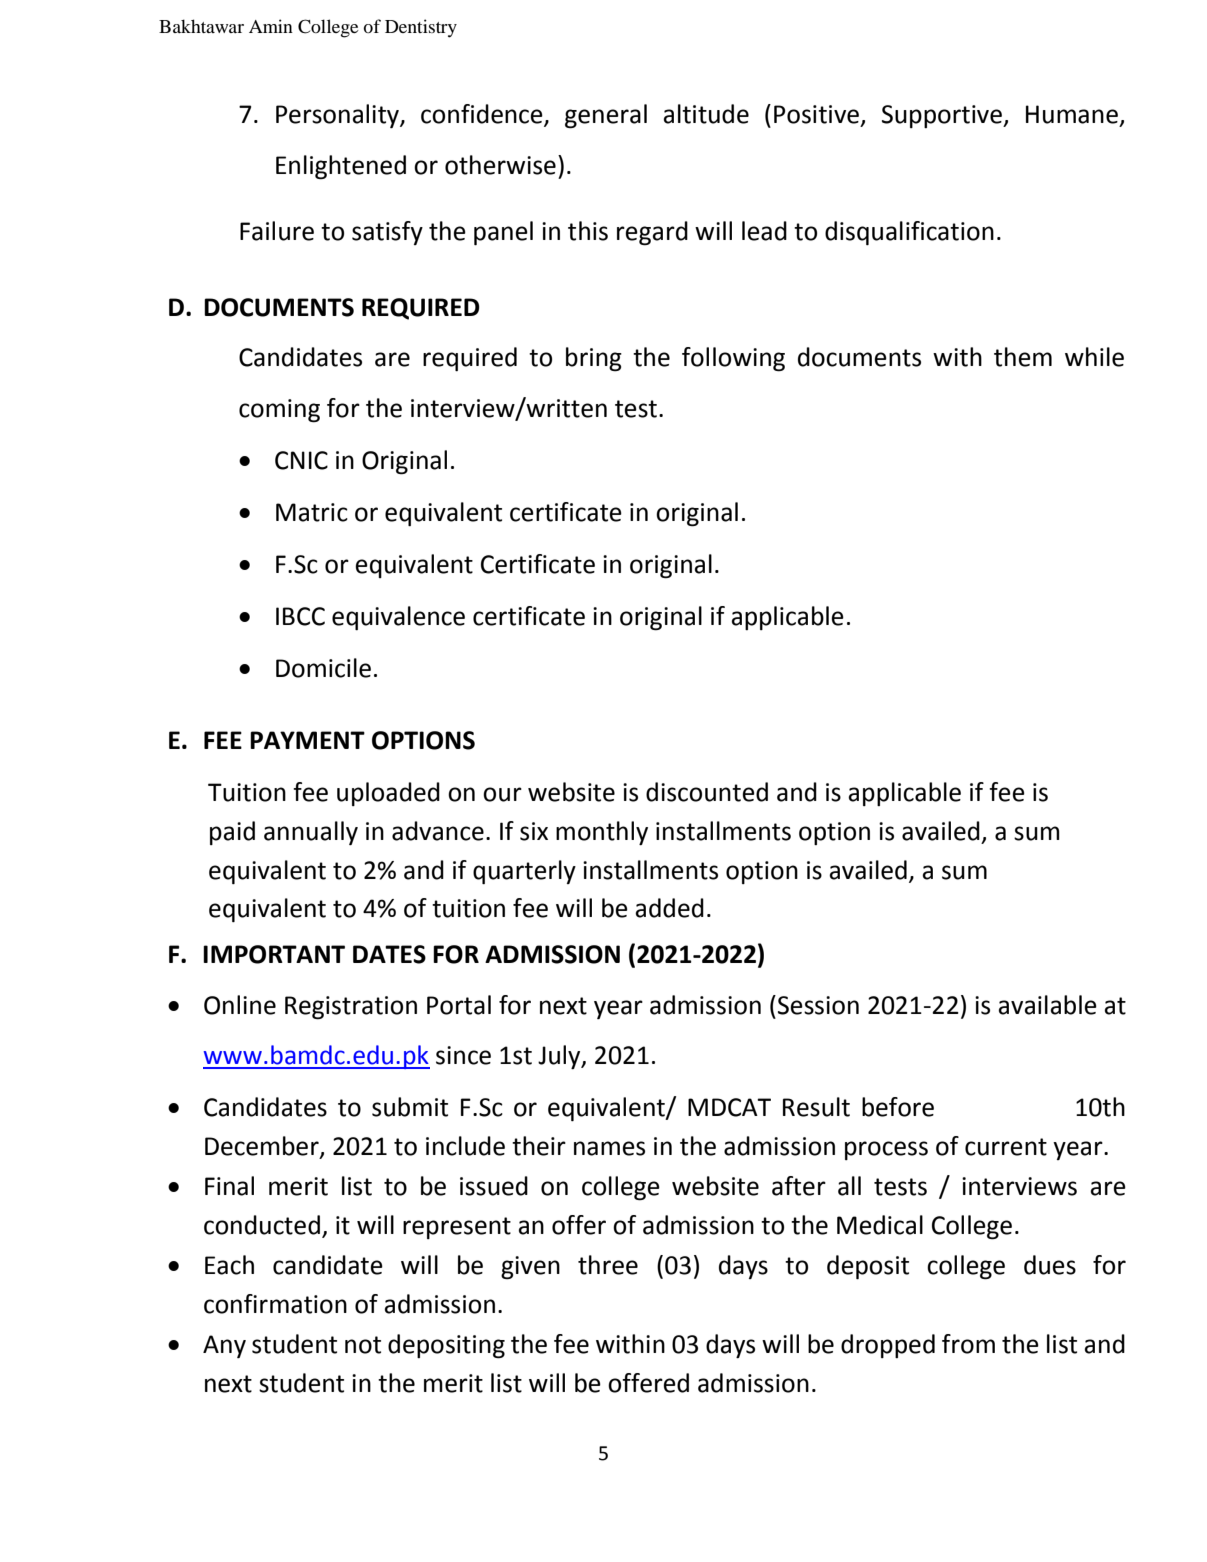  I want to click on Supportive, so click(943, 116).
